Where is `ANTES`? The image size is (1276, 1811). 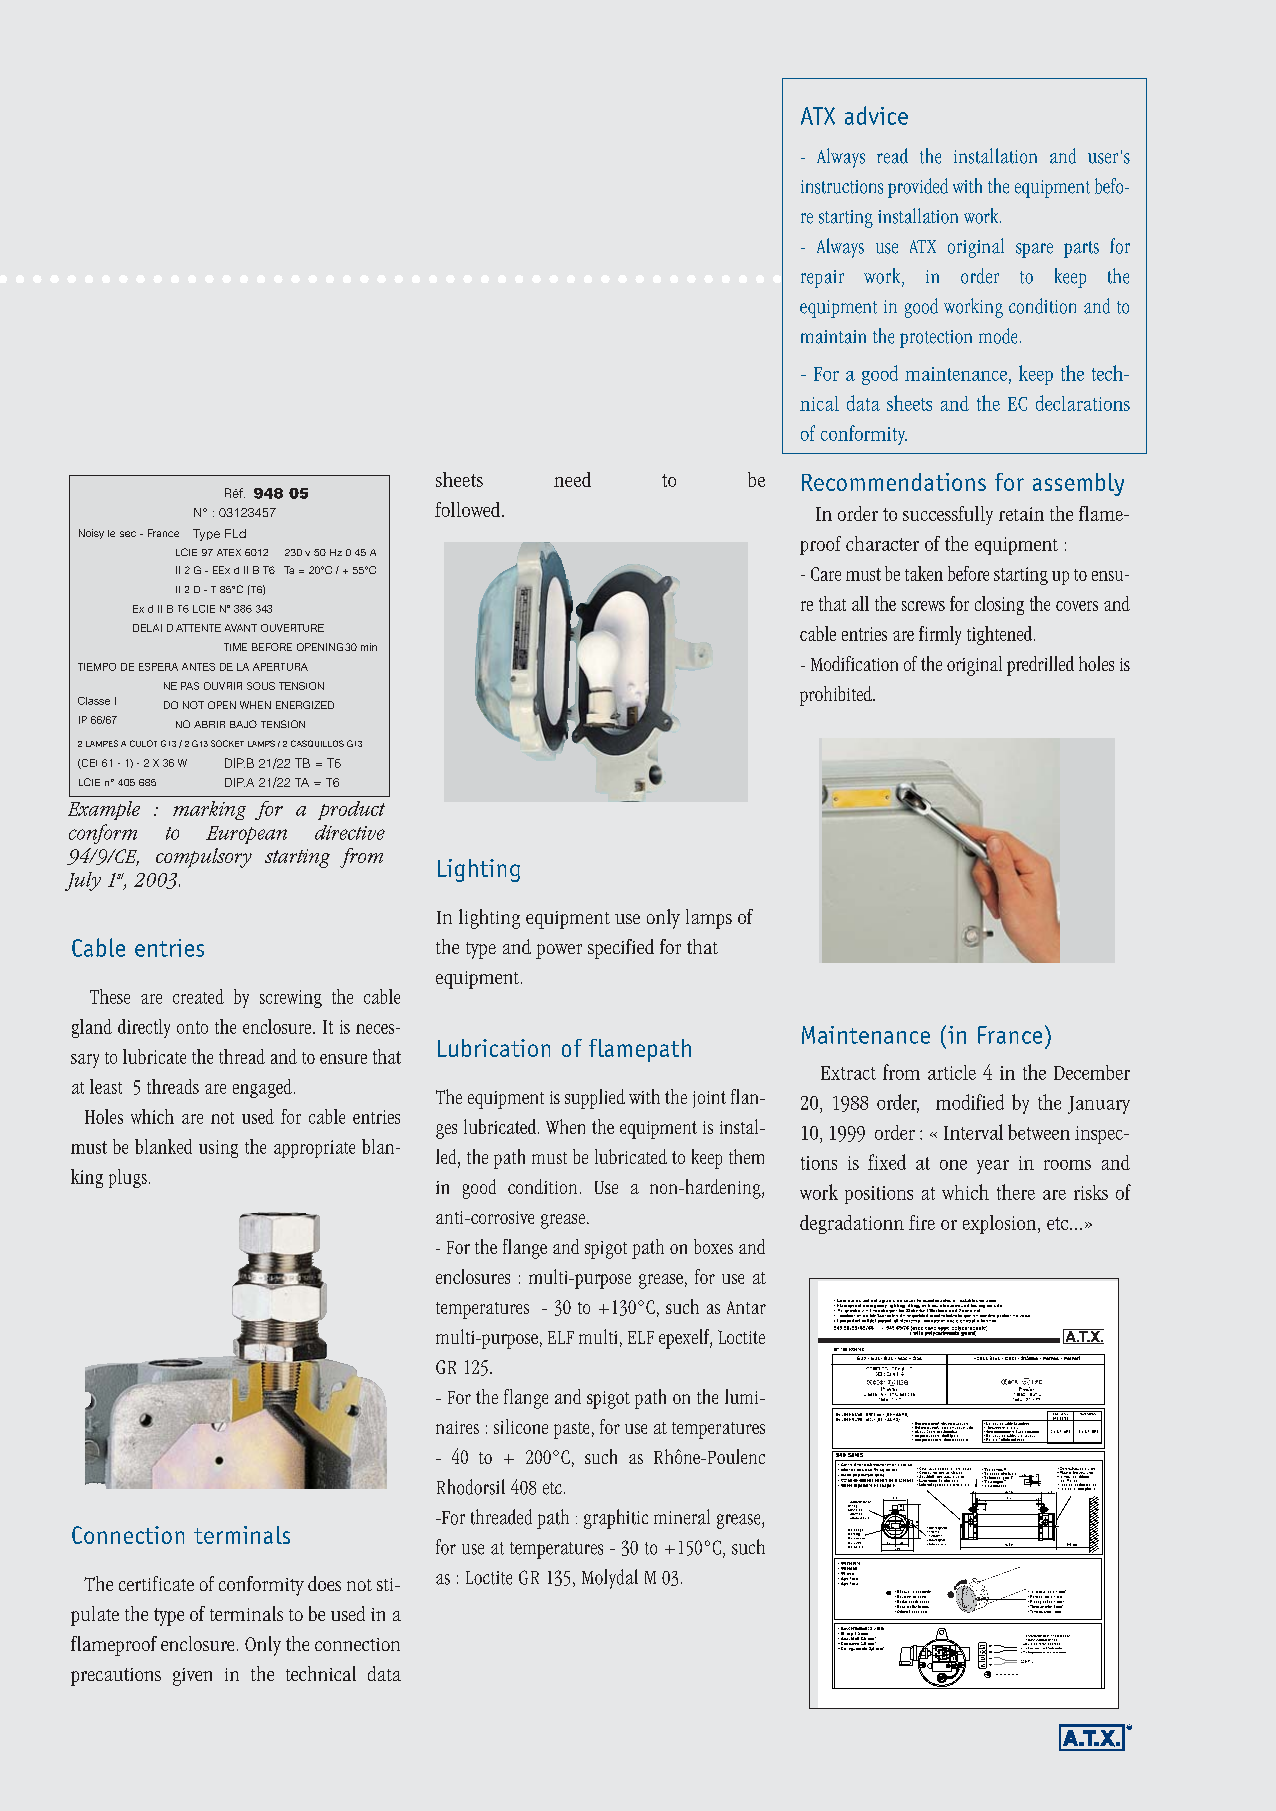 ANTES is located at coordinates (198, 667).
